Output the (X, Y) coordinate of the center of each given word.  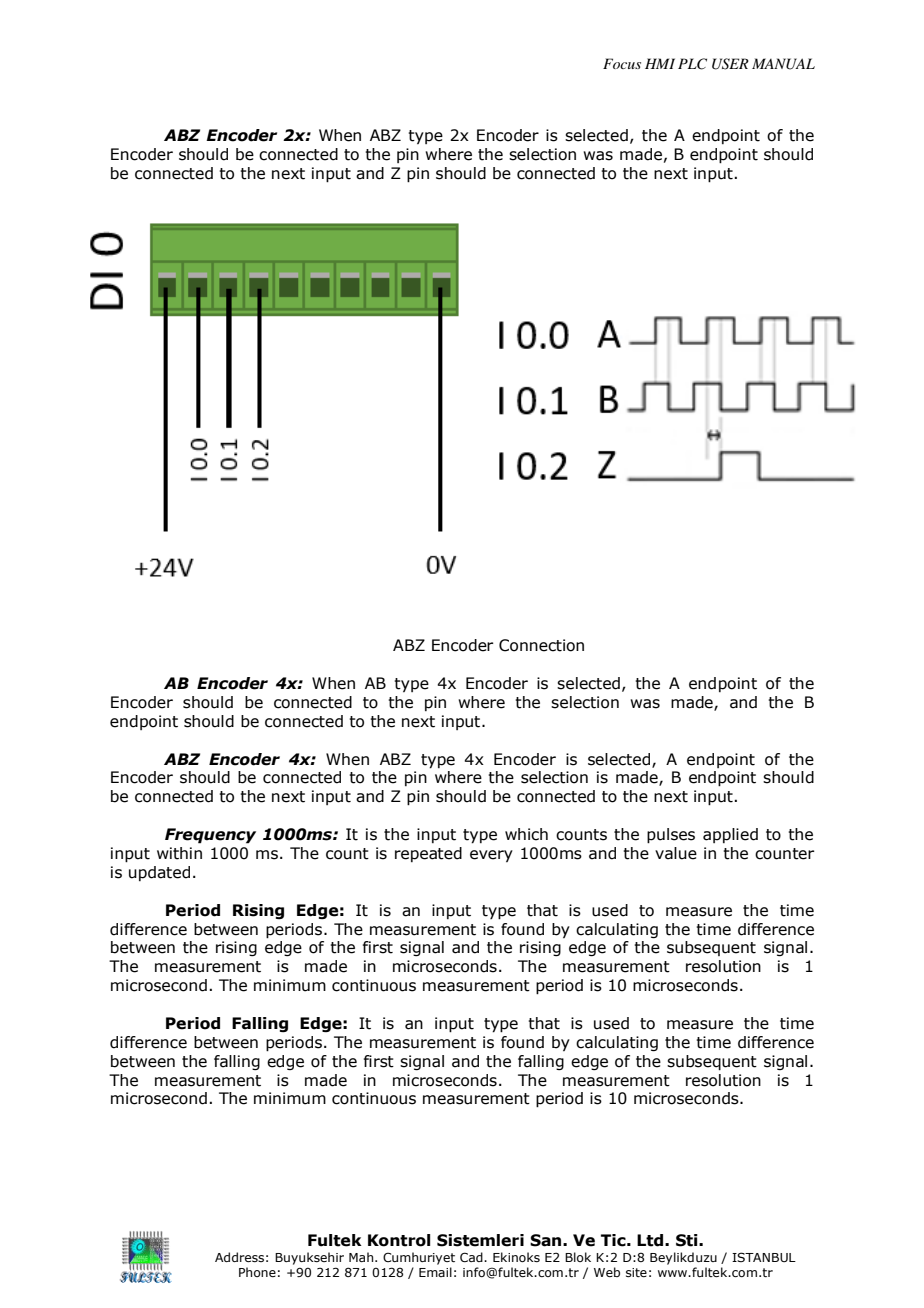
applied (730, 835)
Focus (622, 63)
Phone (257, 1272)
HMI (660, 63)
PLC (692, 64)
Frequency (210, 836)
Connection (541, 645)
